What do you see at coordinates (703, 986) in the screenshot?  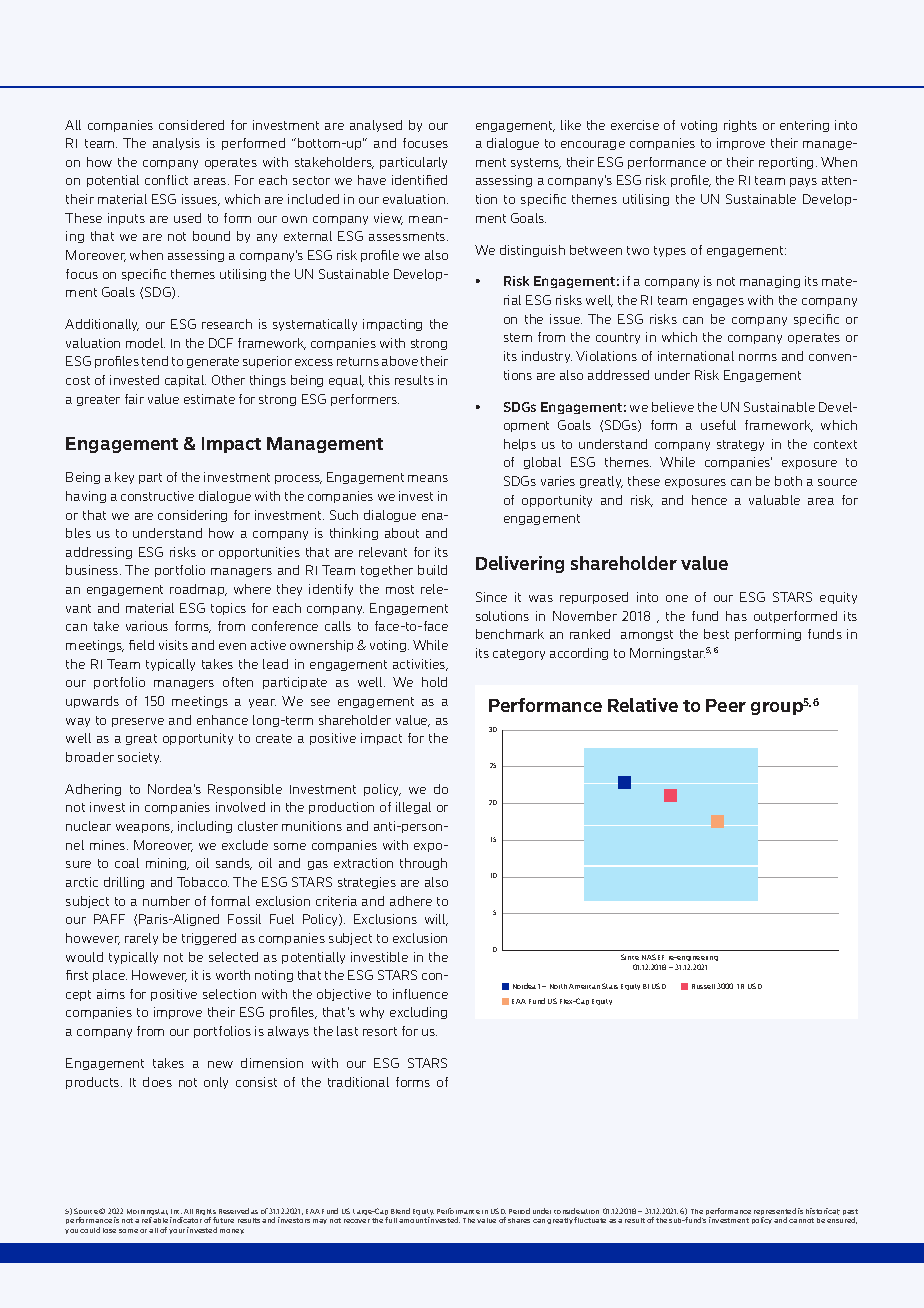 I see `Russell` at bounding box center [703, 986].
